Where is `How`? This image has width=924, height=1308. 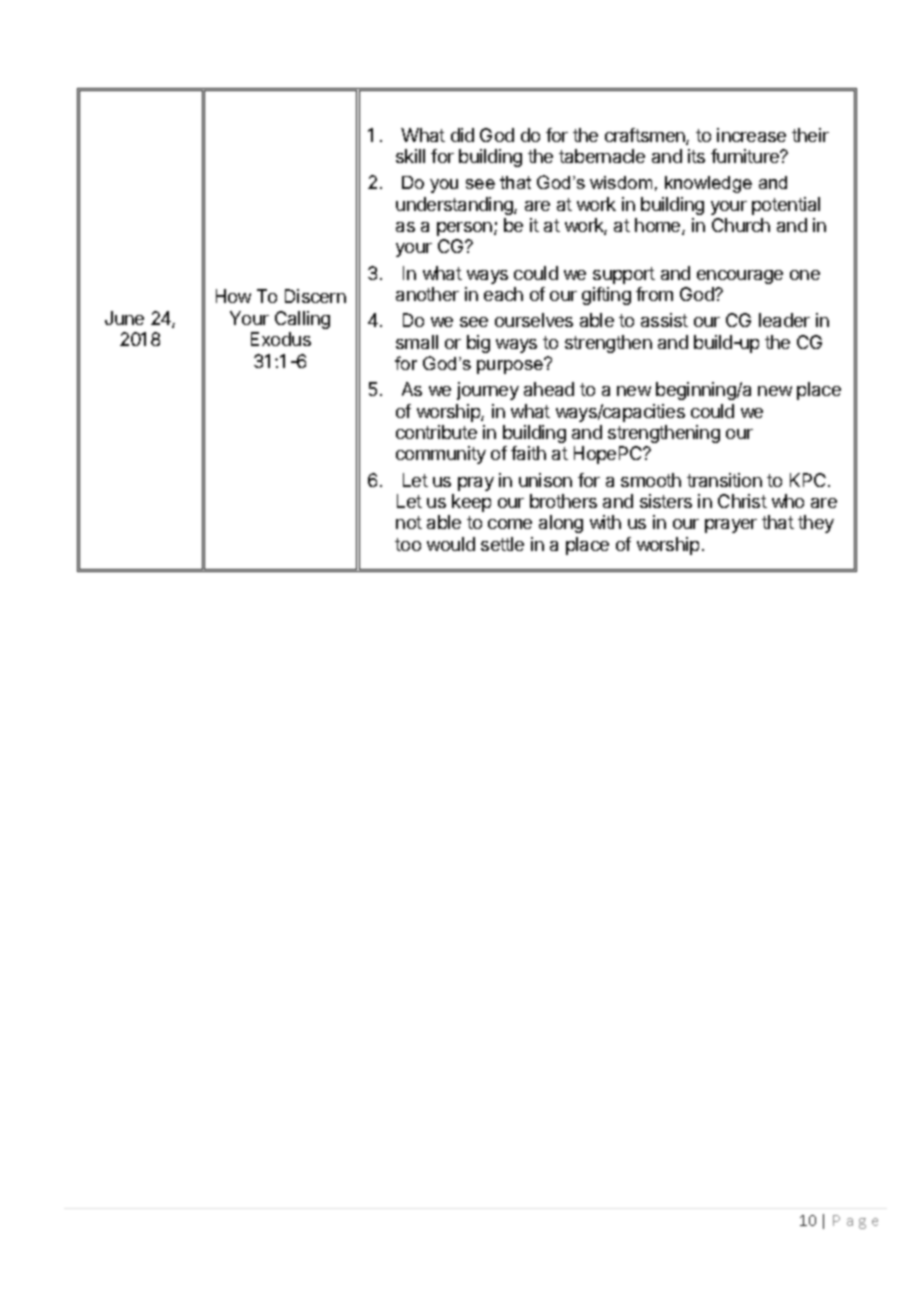 How is located at coordinates (233, 296).
